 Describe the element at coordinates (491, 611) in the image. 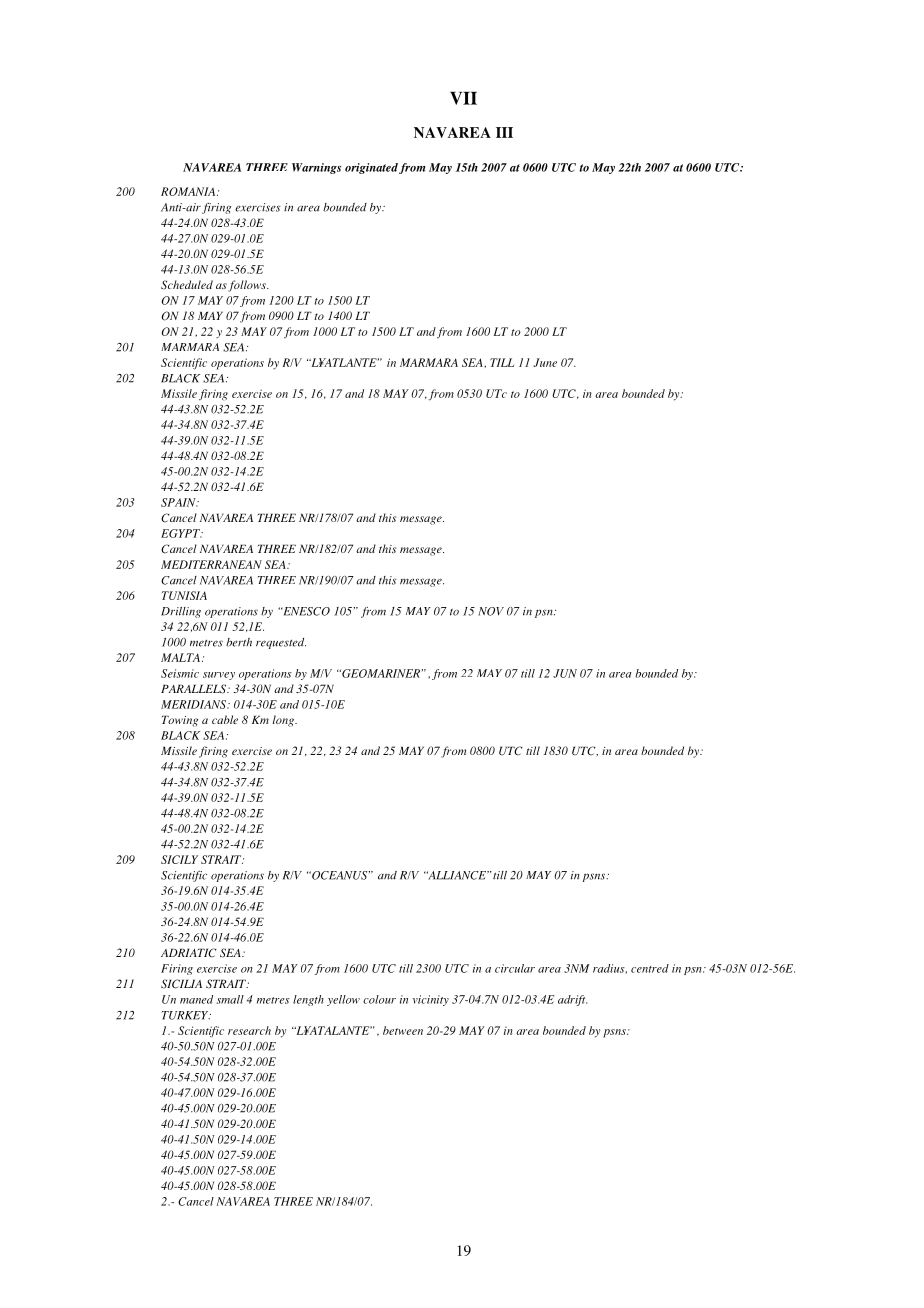

I see `NOV` at that location.
